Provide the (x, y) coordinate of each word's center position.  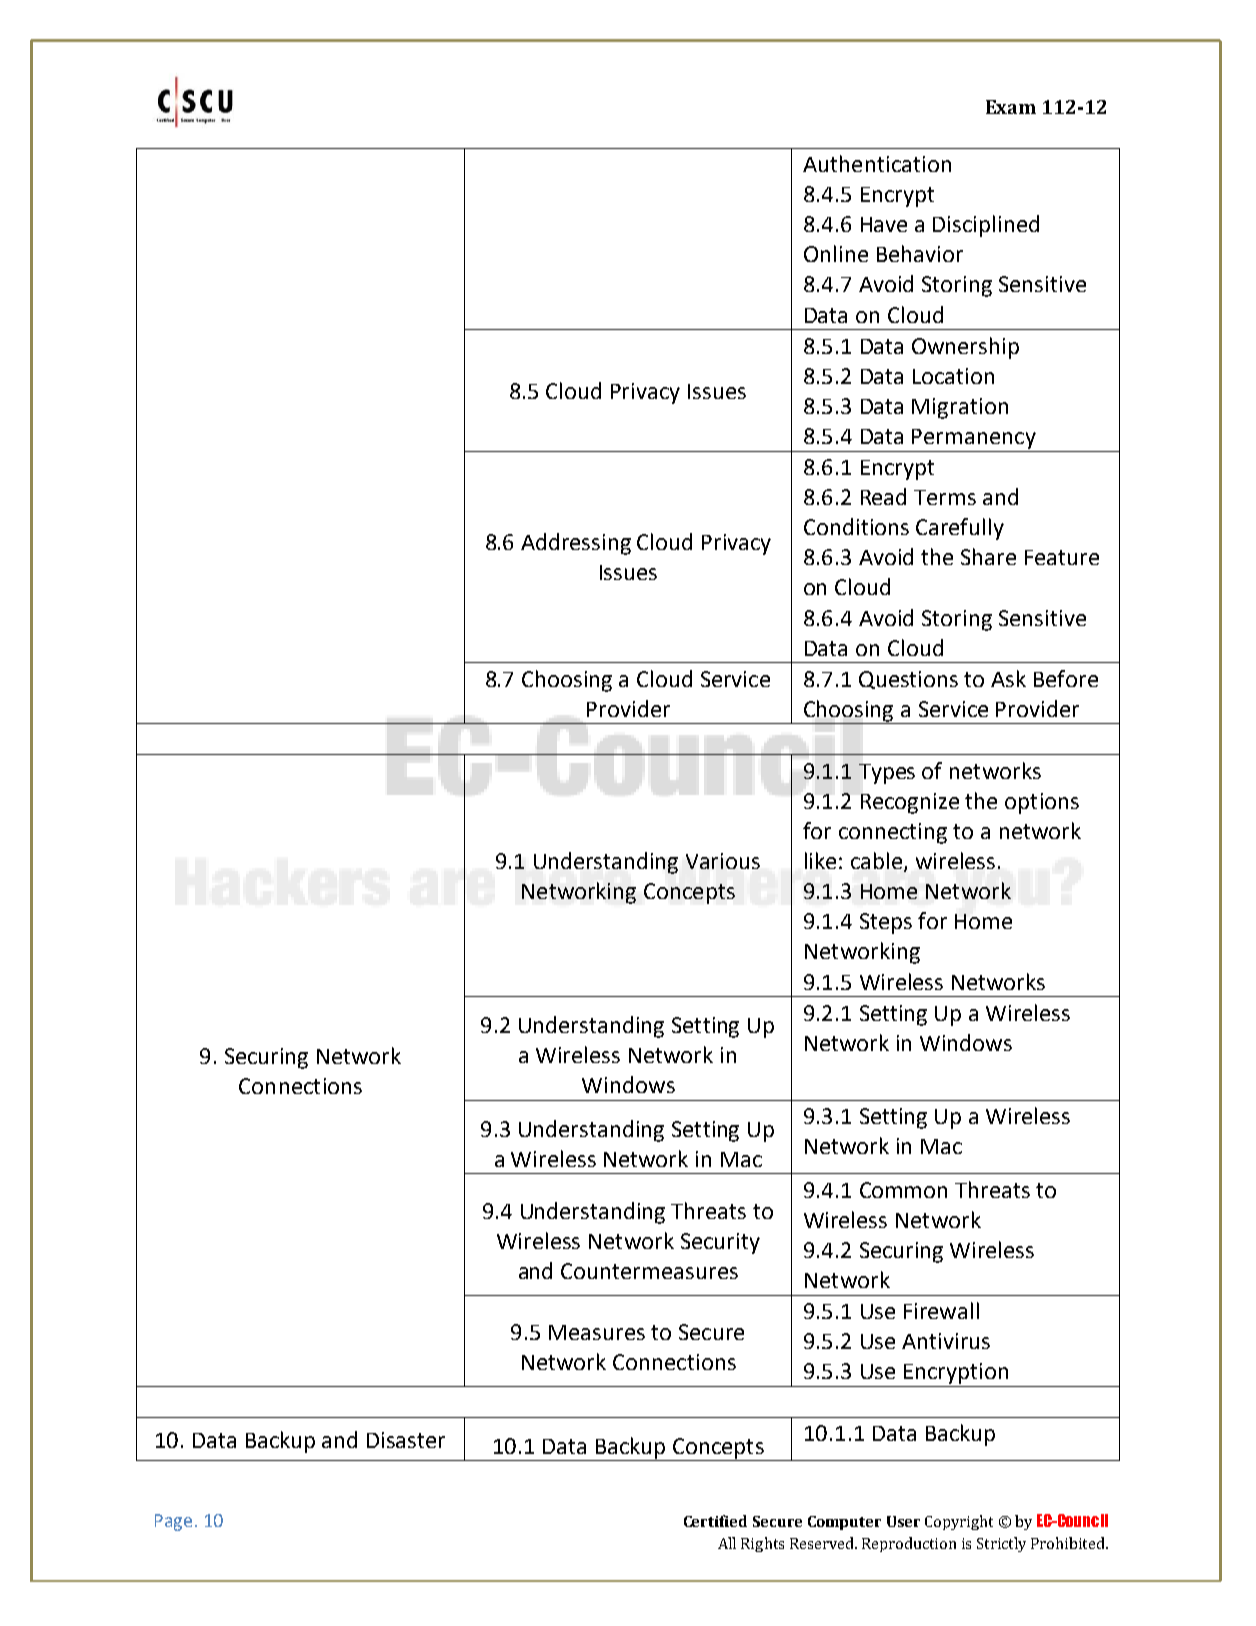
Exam (1011, 107)
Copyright (959, 1522)
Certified (715, 1521)
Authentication (877, 163)
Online (836, 253)
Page (173, 1522)
